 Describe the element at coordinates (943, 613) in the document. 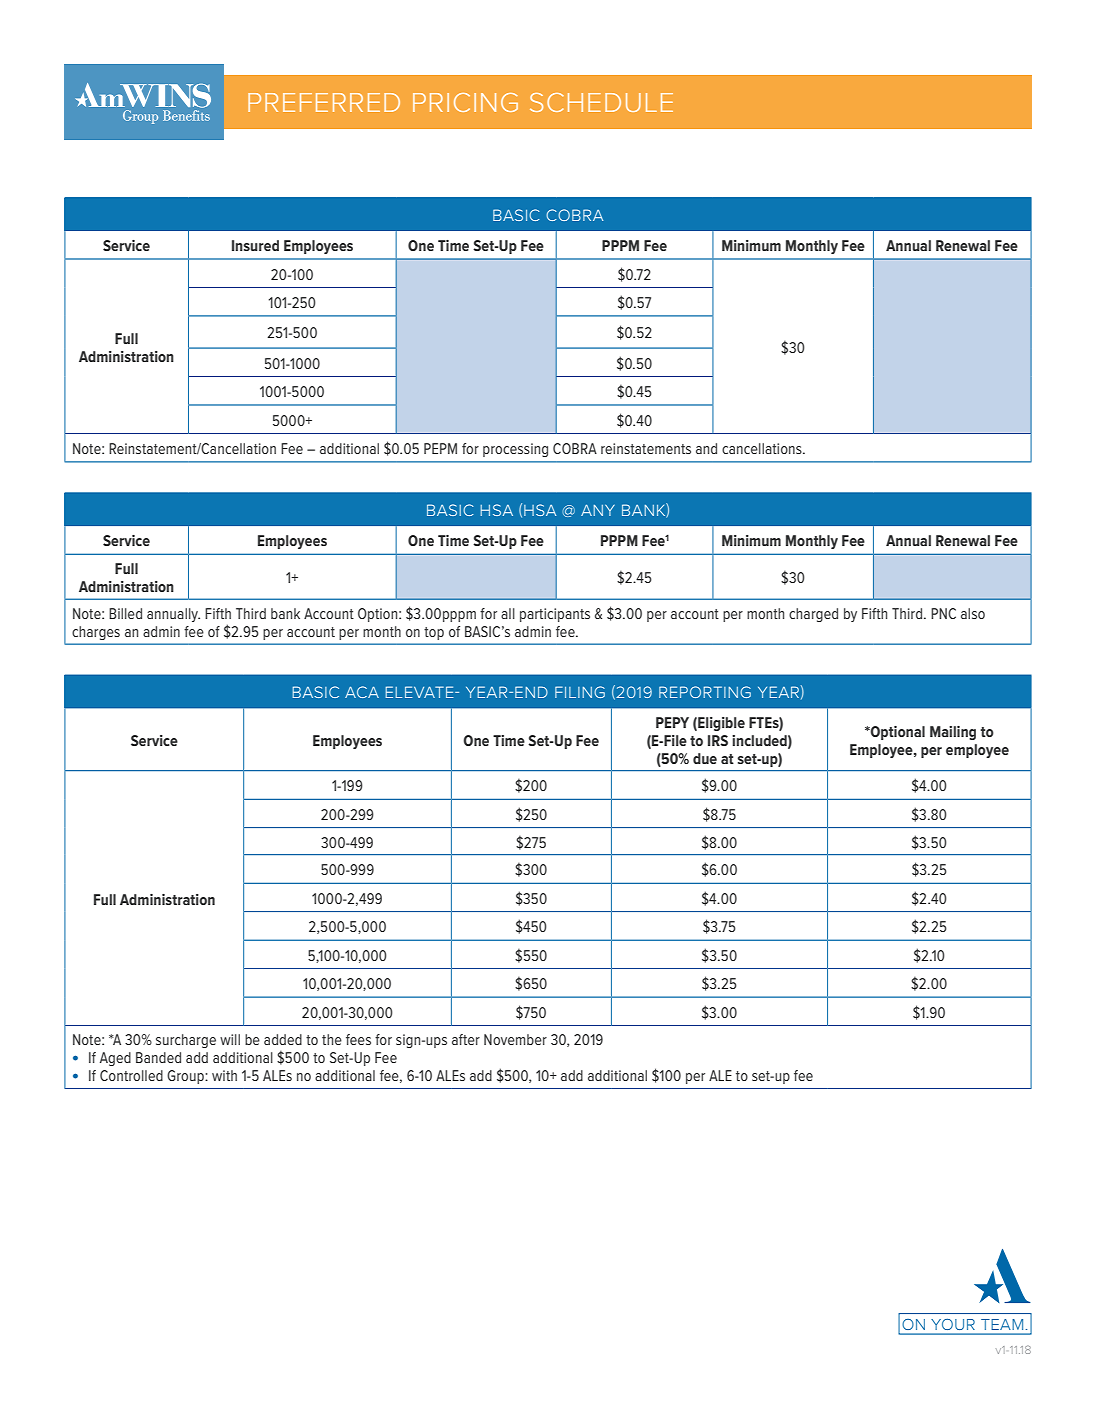

I see `PNC` at that location.
